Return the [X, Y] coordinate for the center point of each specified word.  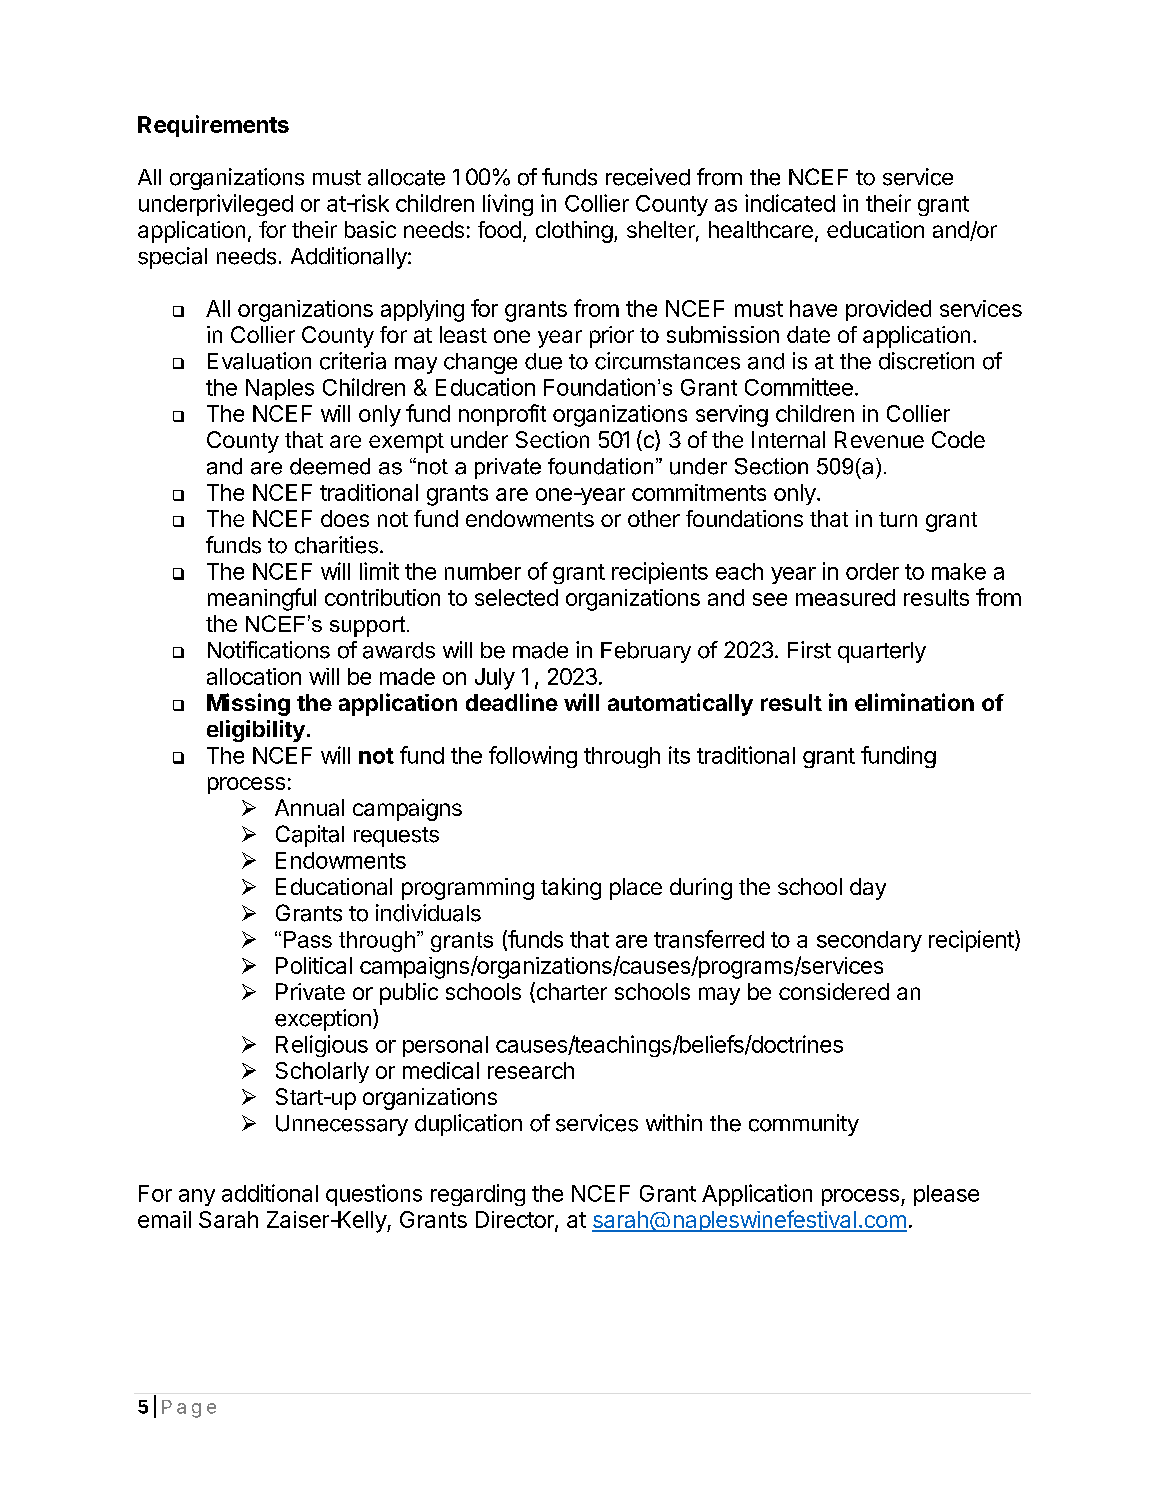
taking [571, 889]
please [946, 1195]
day [868, 889]
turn [898, 519]
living [508, 205]
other [654, 518]
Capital [310, 836]
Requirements [213, 126]
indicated [790, 203]
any [197, 1197]
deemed [330, 466]
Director [516, 1221]
